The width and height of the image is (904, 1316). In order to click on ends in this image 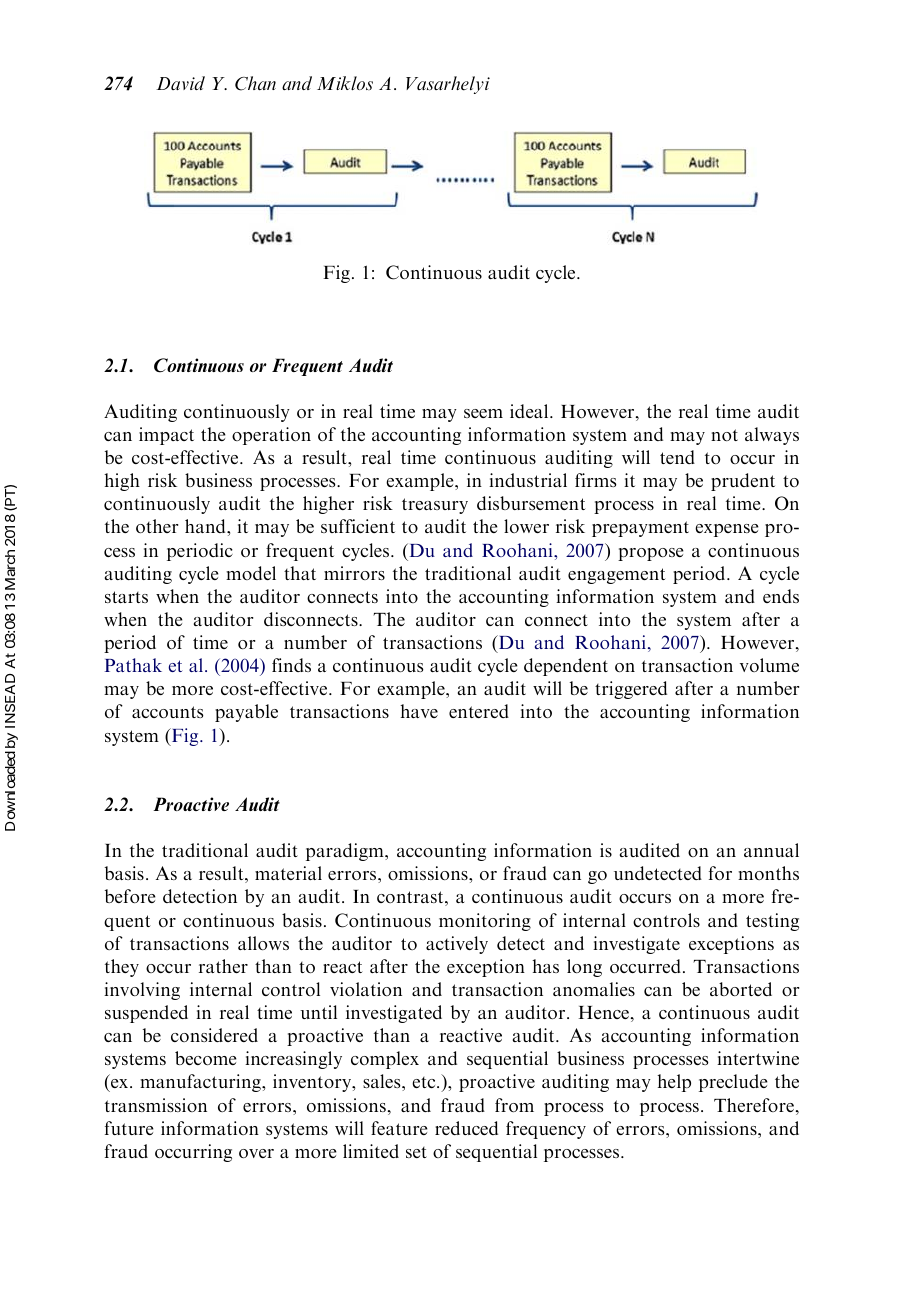, I will do `click(781, 596)`.
